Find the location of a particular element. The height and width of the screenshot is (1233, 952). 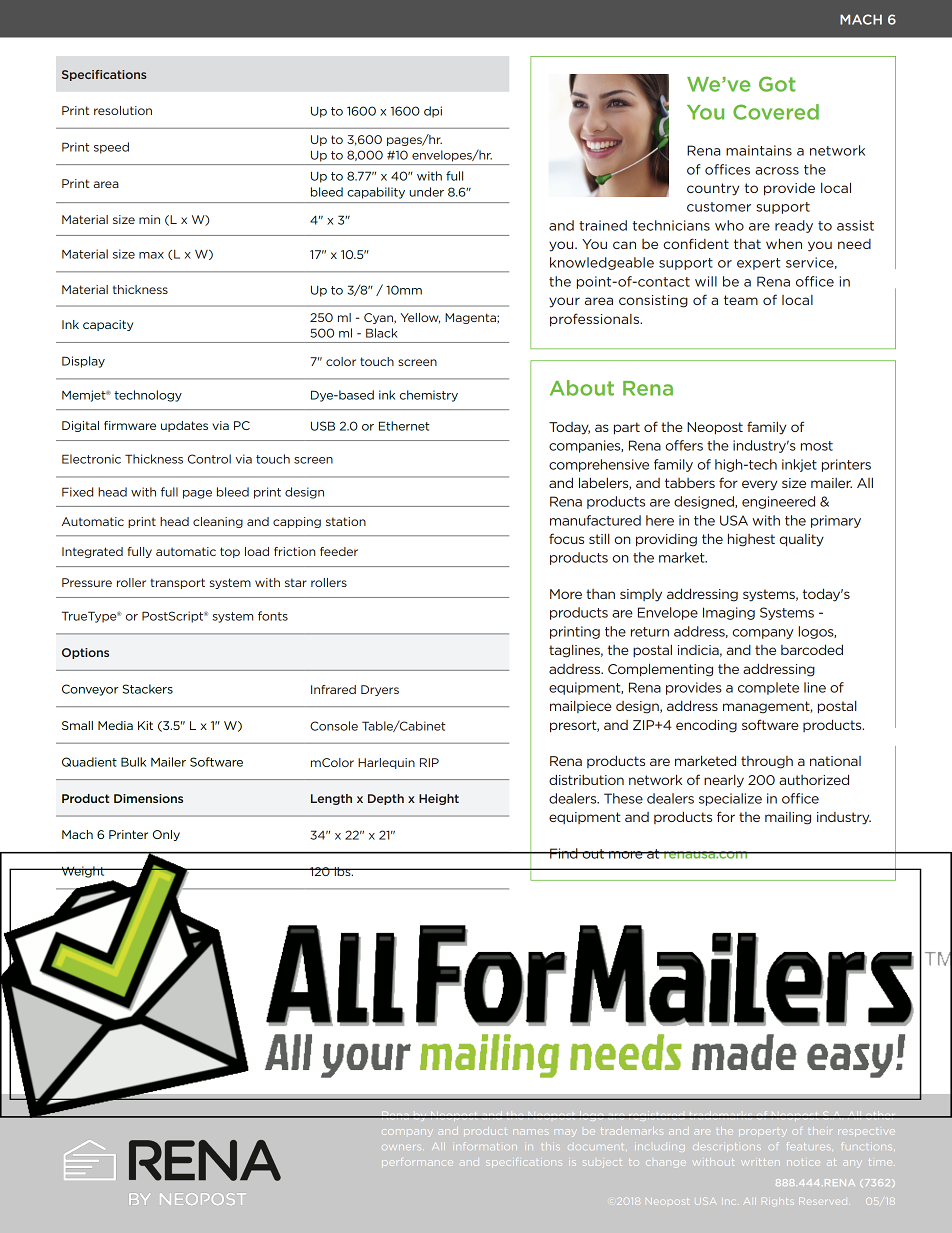

team is located at coordinates (741, 300).
